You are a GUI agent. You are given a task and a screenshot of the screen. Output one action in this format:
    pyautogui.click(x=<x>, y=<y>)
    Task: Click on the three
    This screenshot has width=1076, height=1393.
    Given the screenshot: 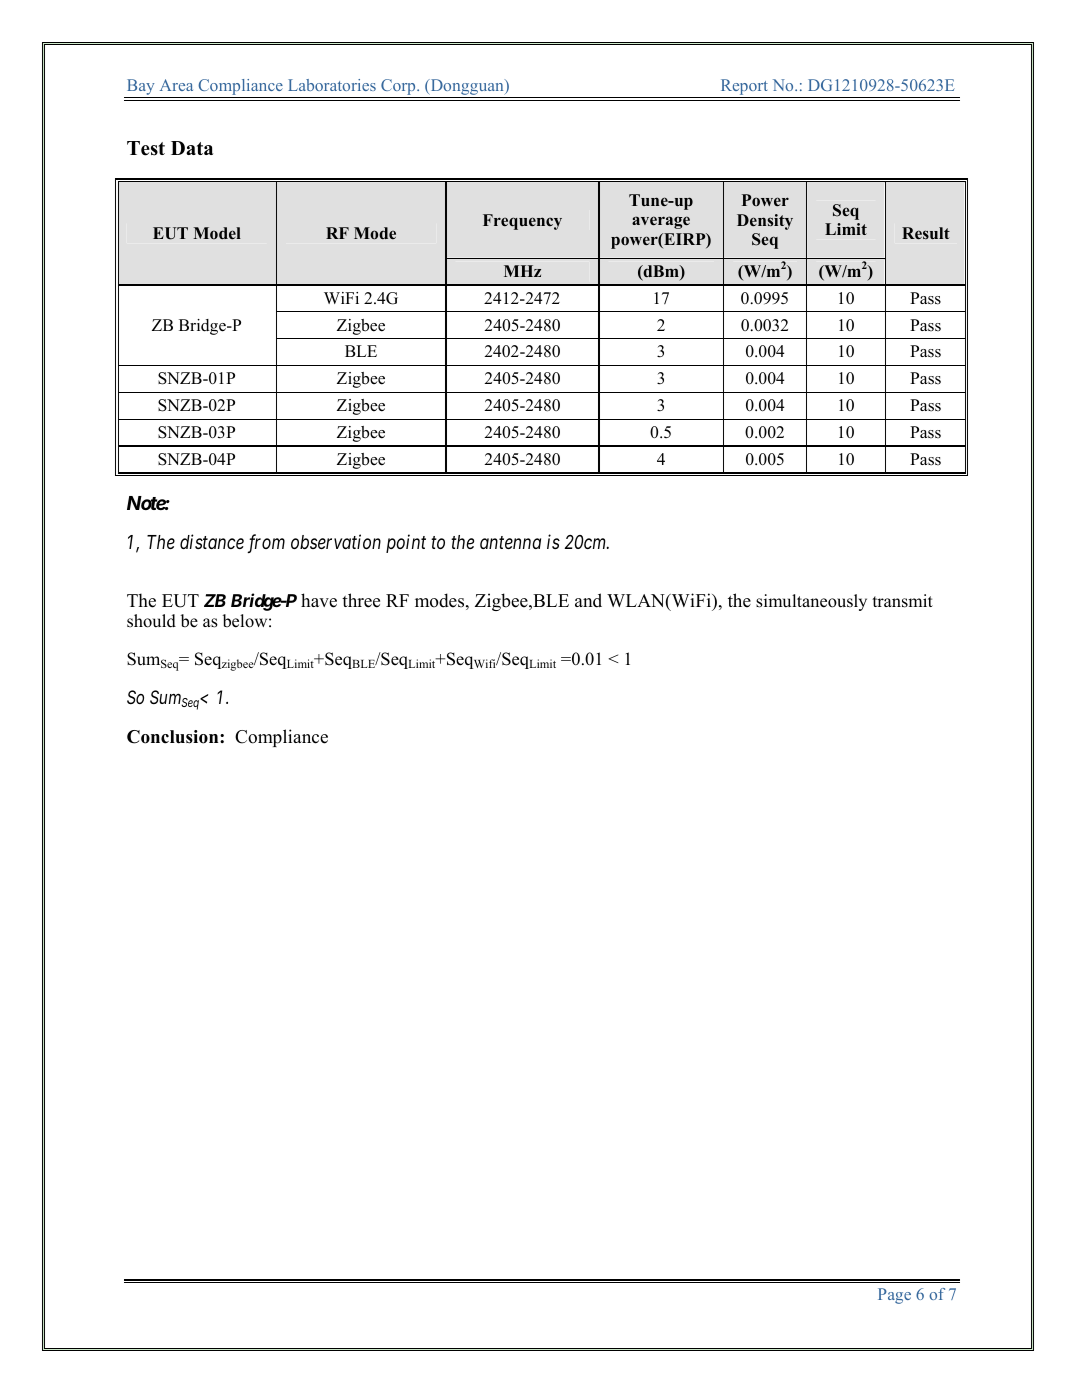 What is the action you would take?
    pyautogui.click(x=361, y=600)
